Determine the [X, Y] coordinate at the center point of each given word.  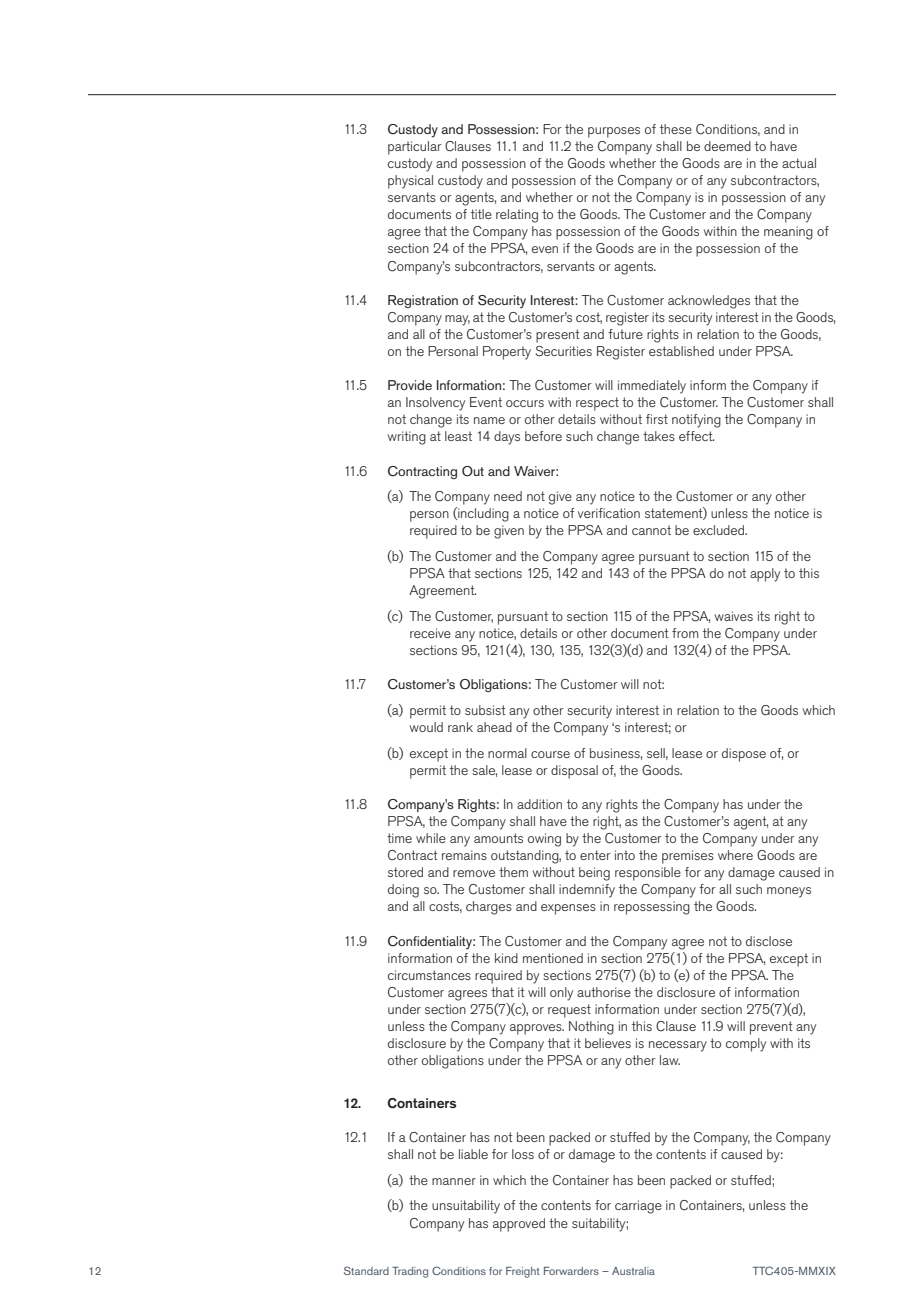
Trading [410, 1272]
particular [415, 148]
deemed [727, 146]
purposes [614, 132]
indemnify [587, 891]
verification [609, 513]
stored [405, 872]
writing [406, 438]
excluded [720, 530]
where [735, 855]
